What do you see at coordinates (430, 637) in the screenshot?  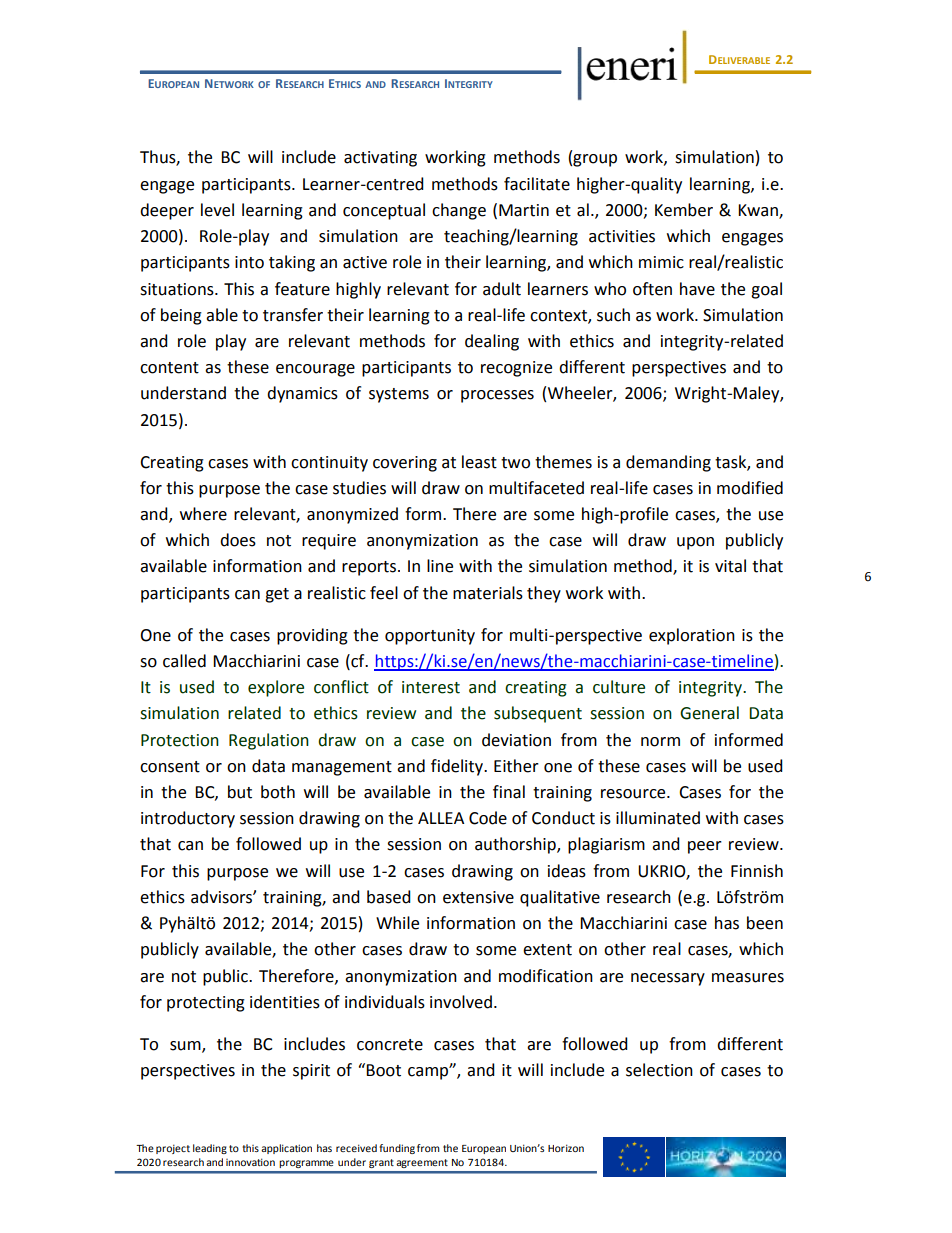 I see `opportunity` at bounding box center [430, 637].
